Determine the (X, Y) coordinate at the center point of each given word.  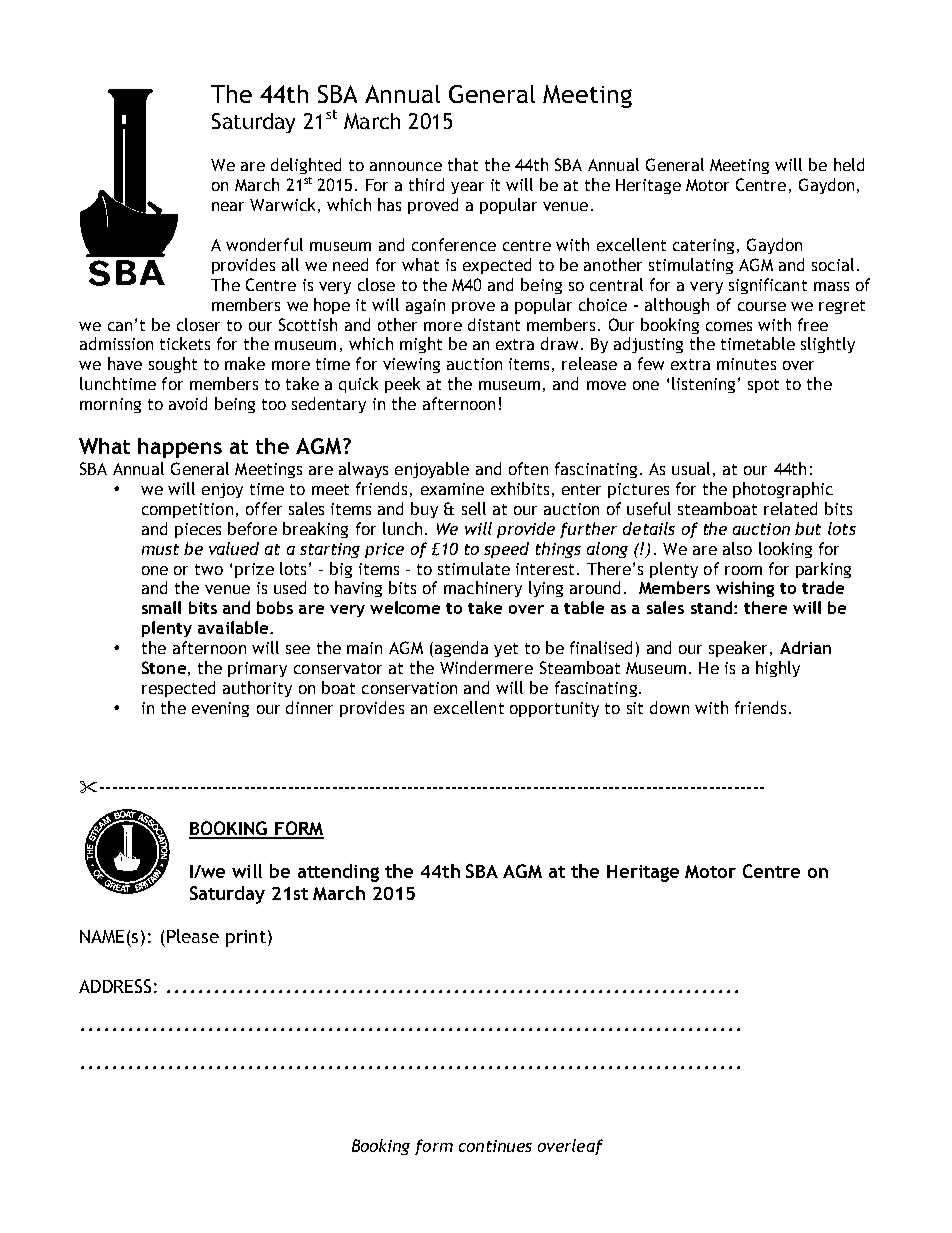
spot (763, 386)
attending (338, 873)
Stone (164, 667)
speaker (740, 649)
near (228, 206)
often (528, 468)
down (669, 707)
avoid (188, 403)
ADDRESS (115, 986)
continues (495, 1146)
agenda (460, 649)
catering (703, 246)
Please (193, 936)
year (467, 188)
